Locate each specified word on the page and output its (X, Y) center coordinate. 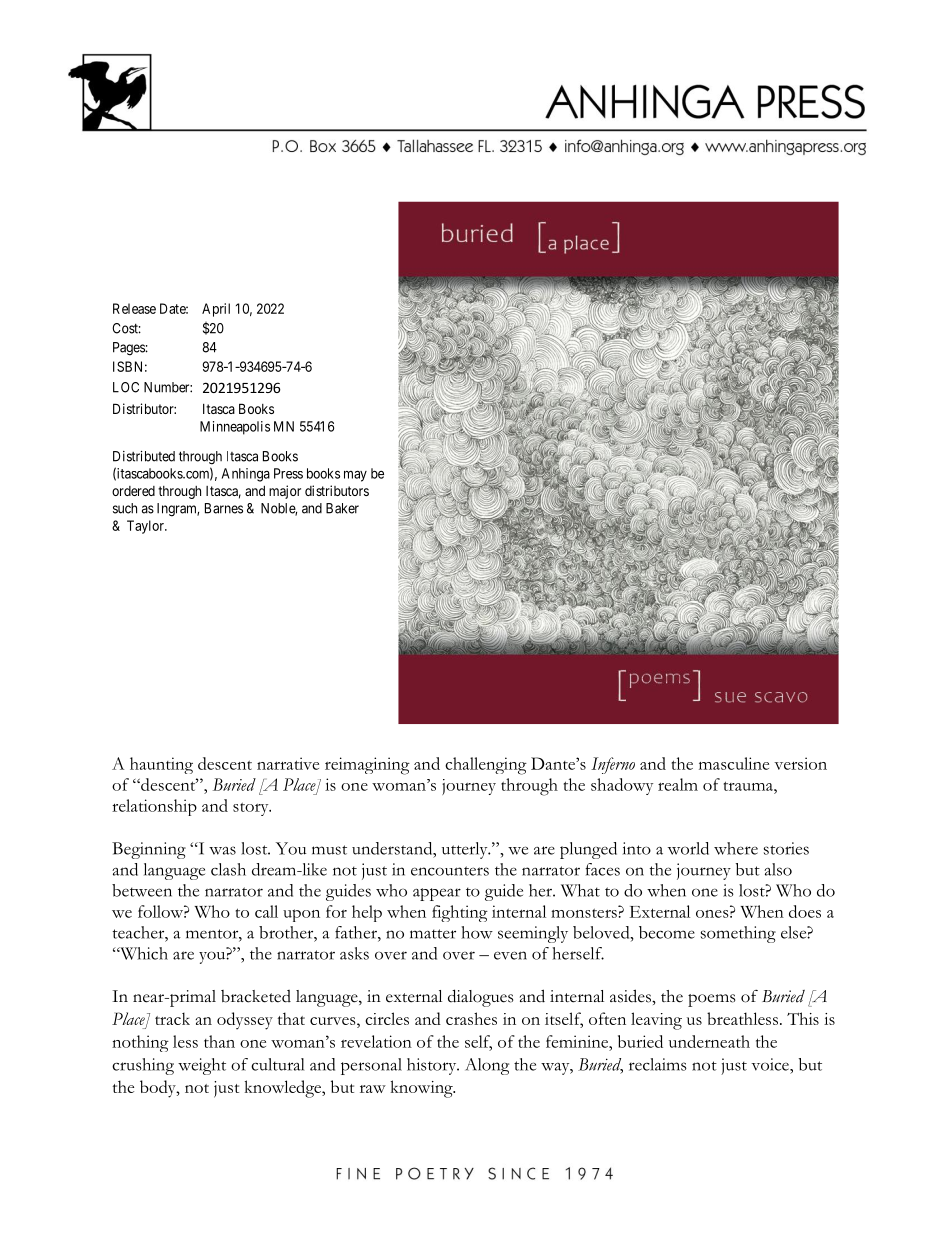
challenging (486, 766)
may (355, 476)
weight (202, 1066)
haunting (161, 765)
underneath (709, 1041)
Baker (342, 508)
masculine (734, 763)
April (216, 310)
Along (487, 1066)
